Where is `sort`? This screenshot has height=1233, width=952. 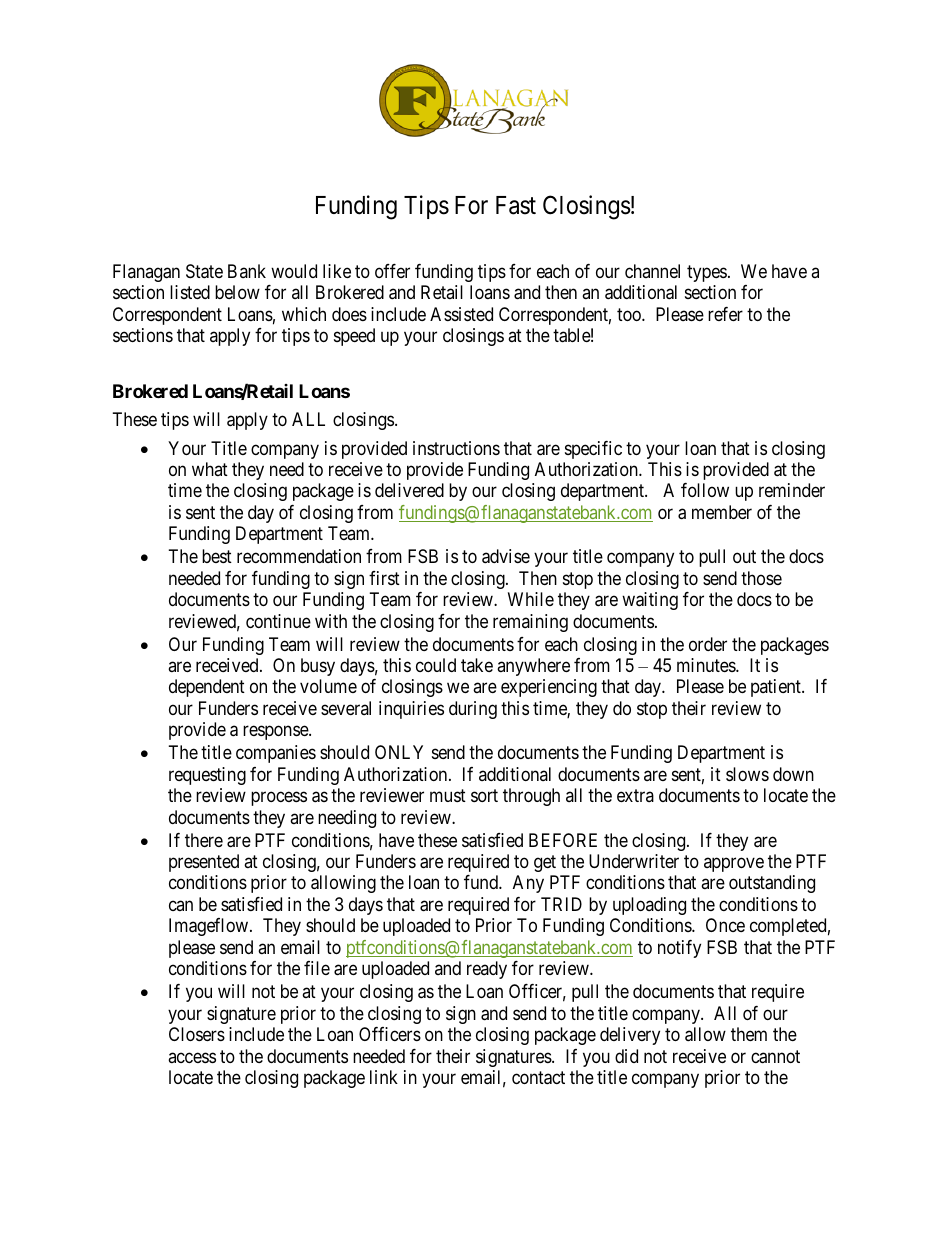 sort is located at coordinates (484, 795).
